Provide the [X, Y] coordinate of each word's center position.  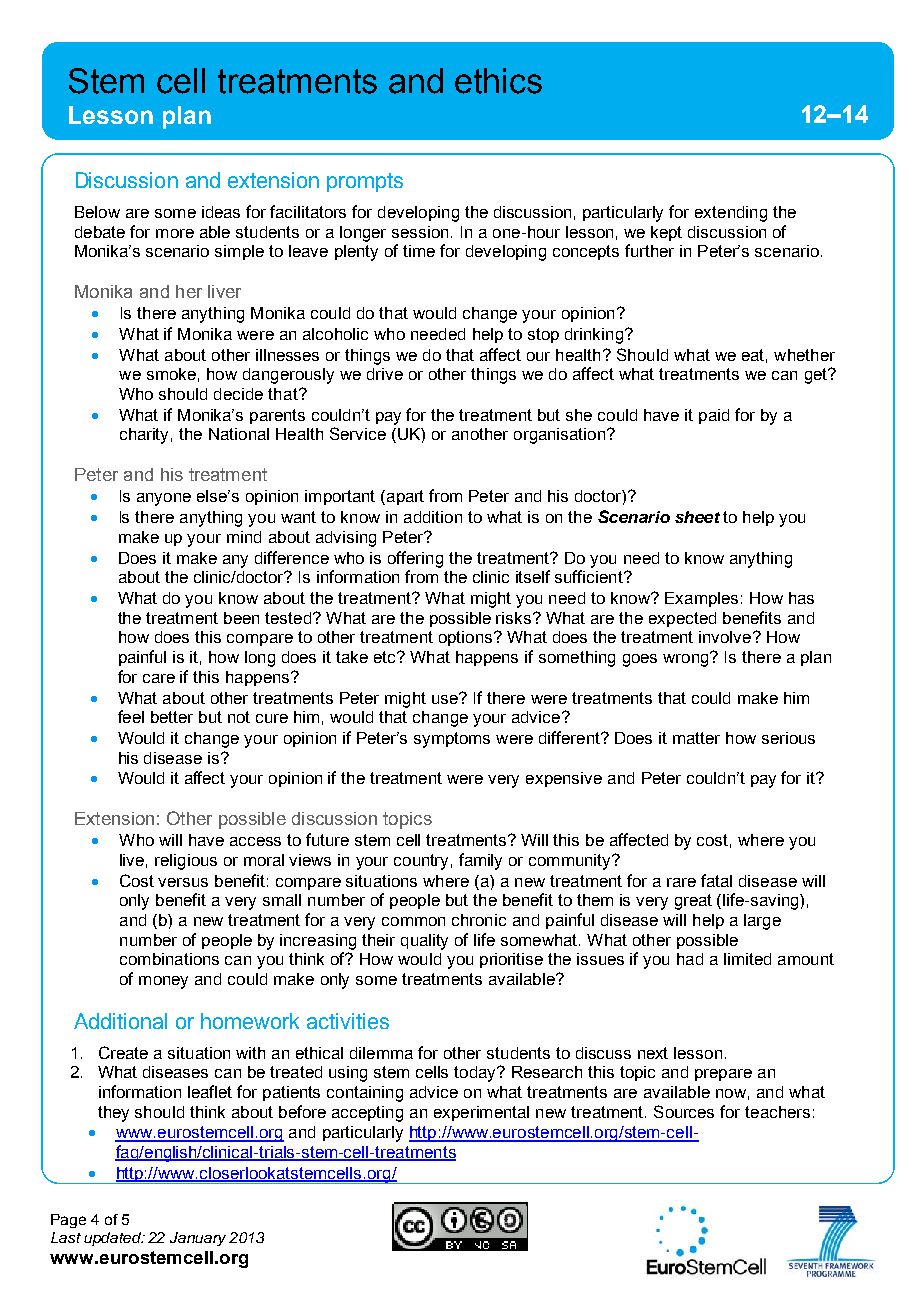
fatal [716, 880]
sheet [697, 517]
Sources [684, 1111]
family [480, 861]
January [198, 1239]
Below [97, 212]
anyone [164, 499]
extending [731, 214]
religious [186, 862]
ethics [498, 81]
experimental [481, 1113]
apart [404, 497]
